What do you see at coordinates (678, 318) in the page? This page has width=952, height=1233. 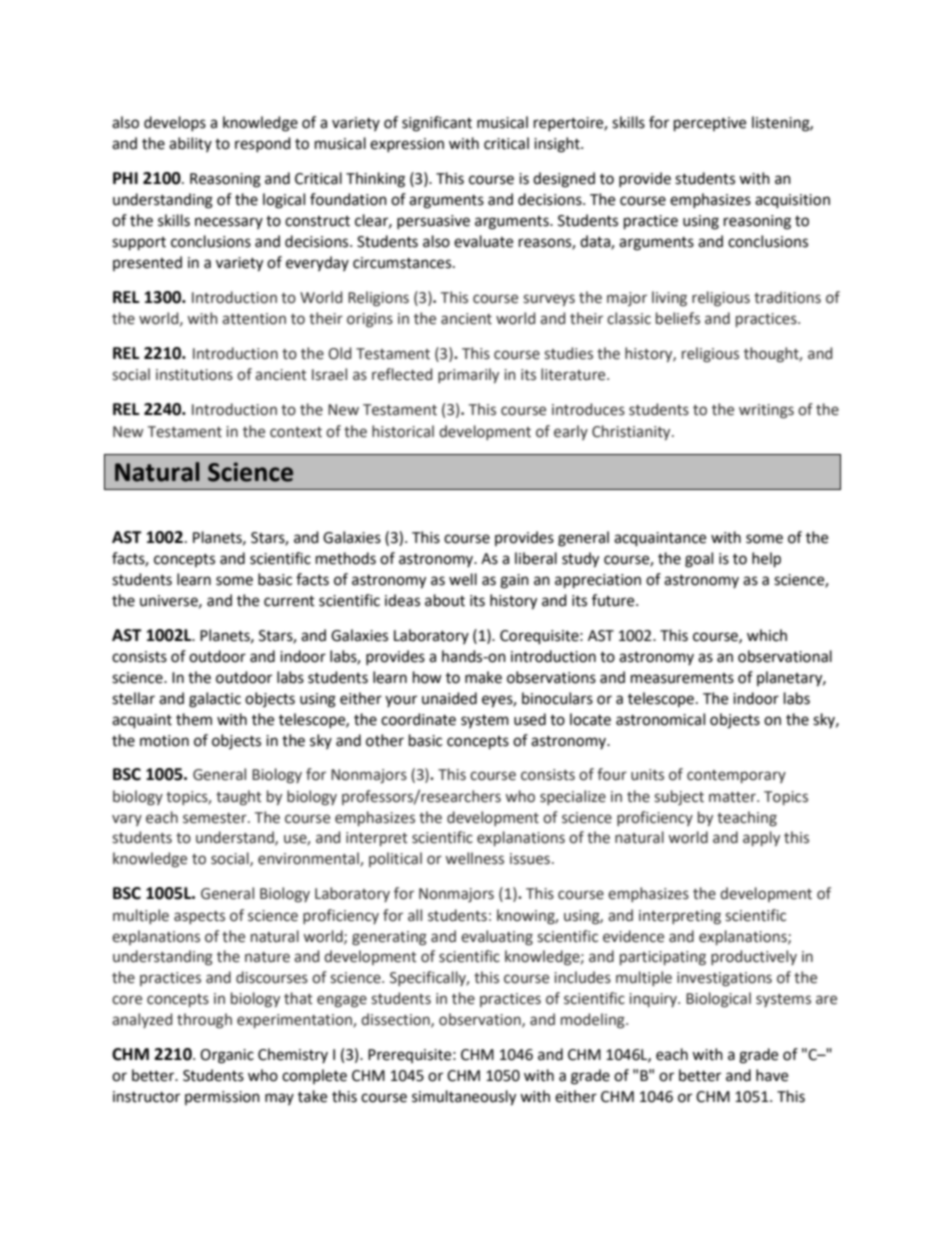 I see `beliefs` at bounding box center [678, 318].
